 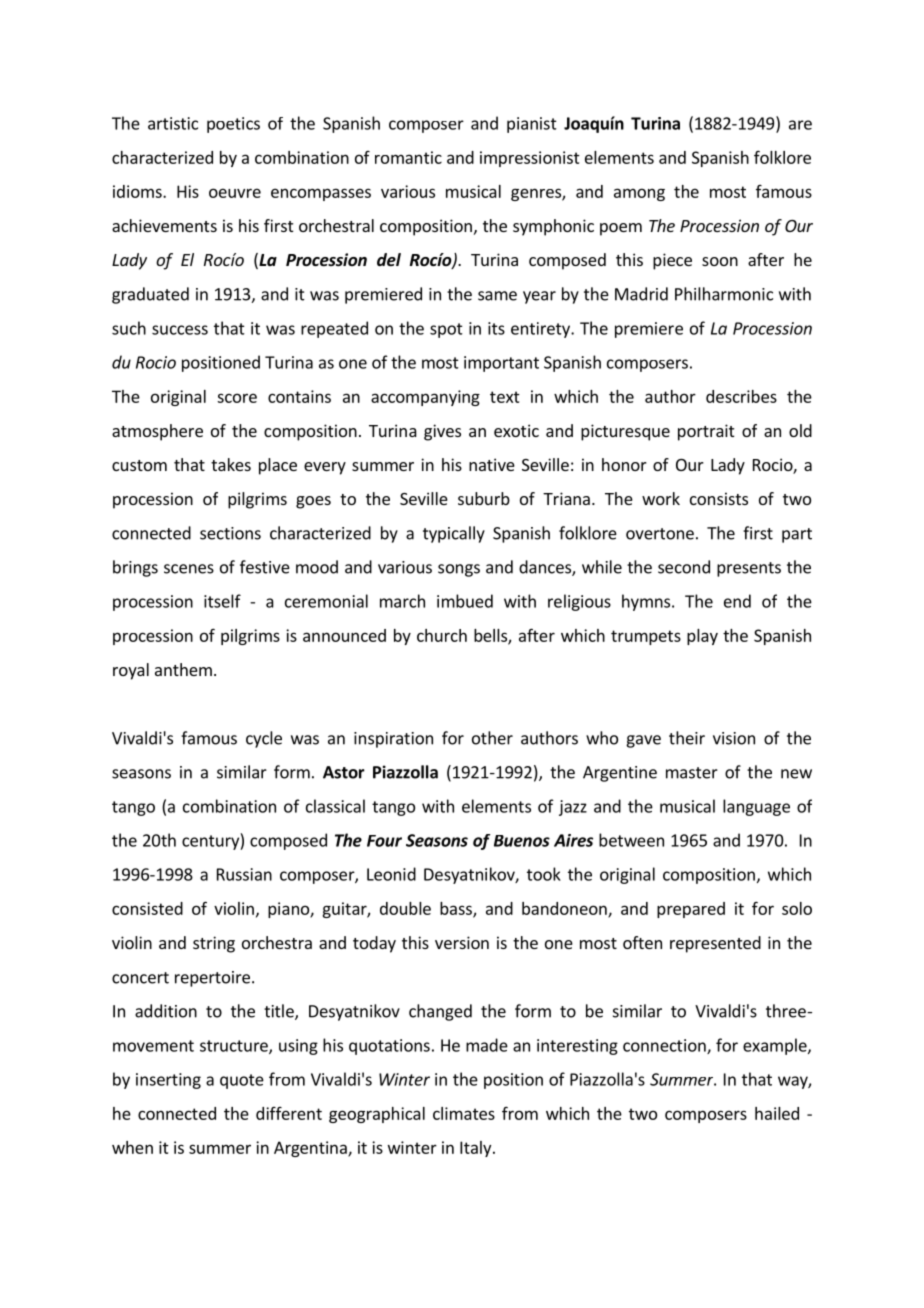 What do you see at coordinates (242, 1081) in the screenshot?
I see `quote` at bounding box center [242, 1081].
